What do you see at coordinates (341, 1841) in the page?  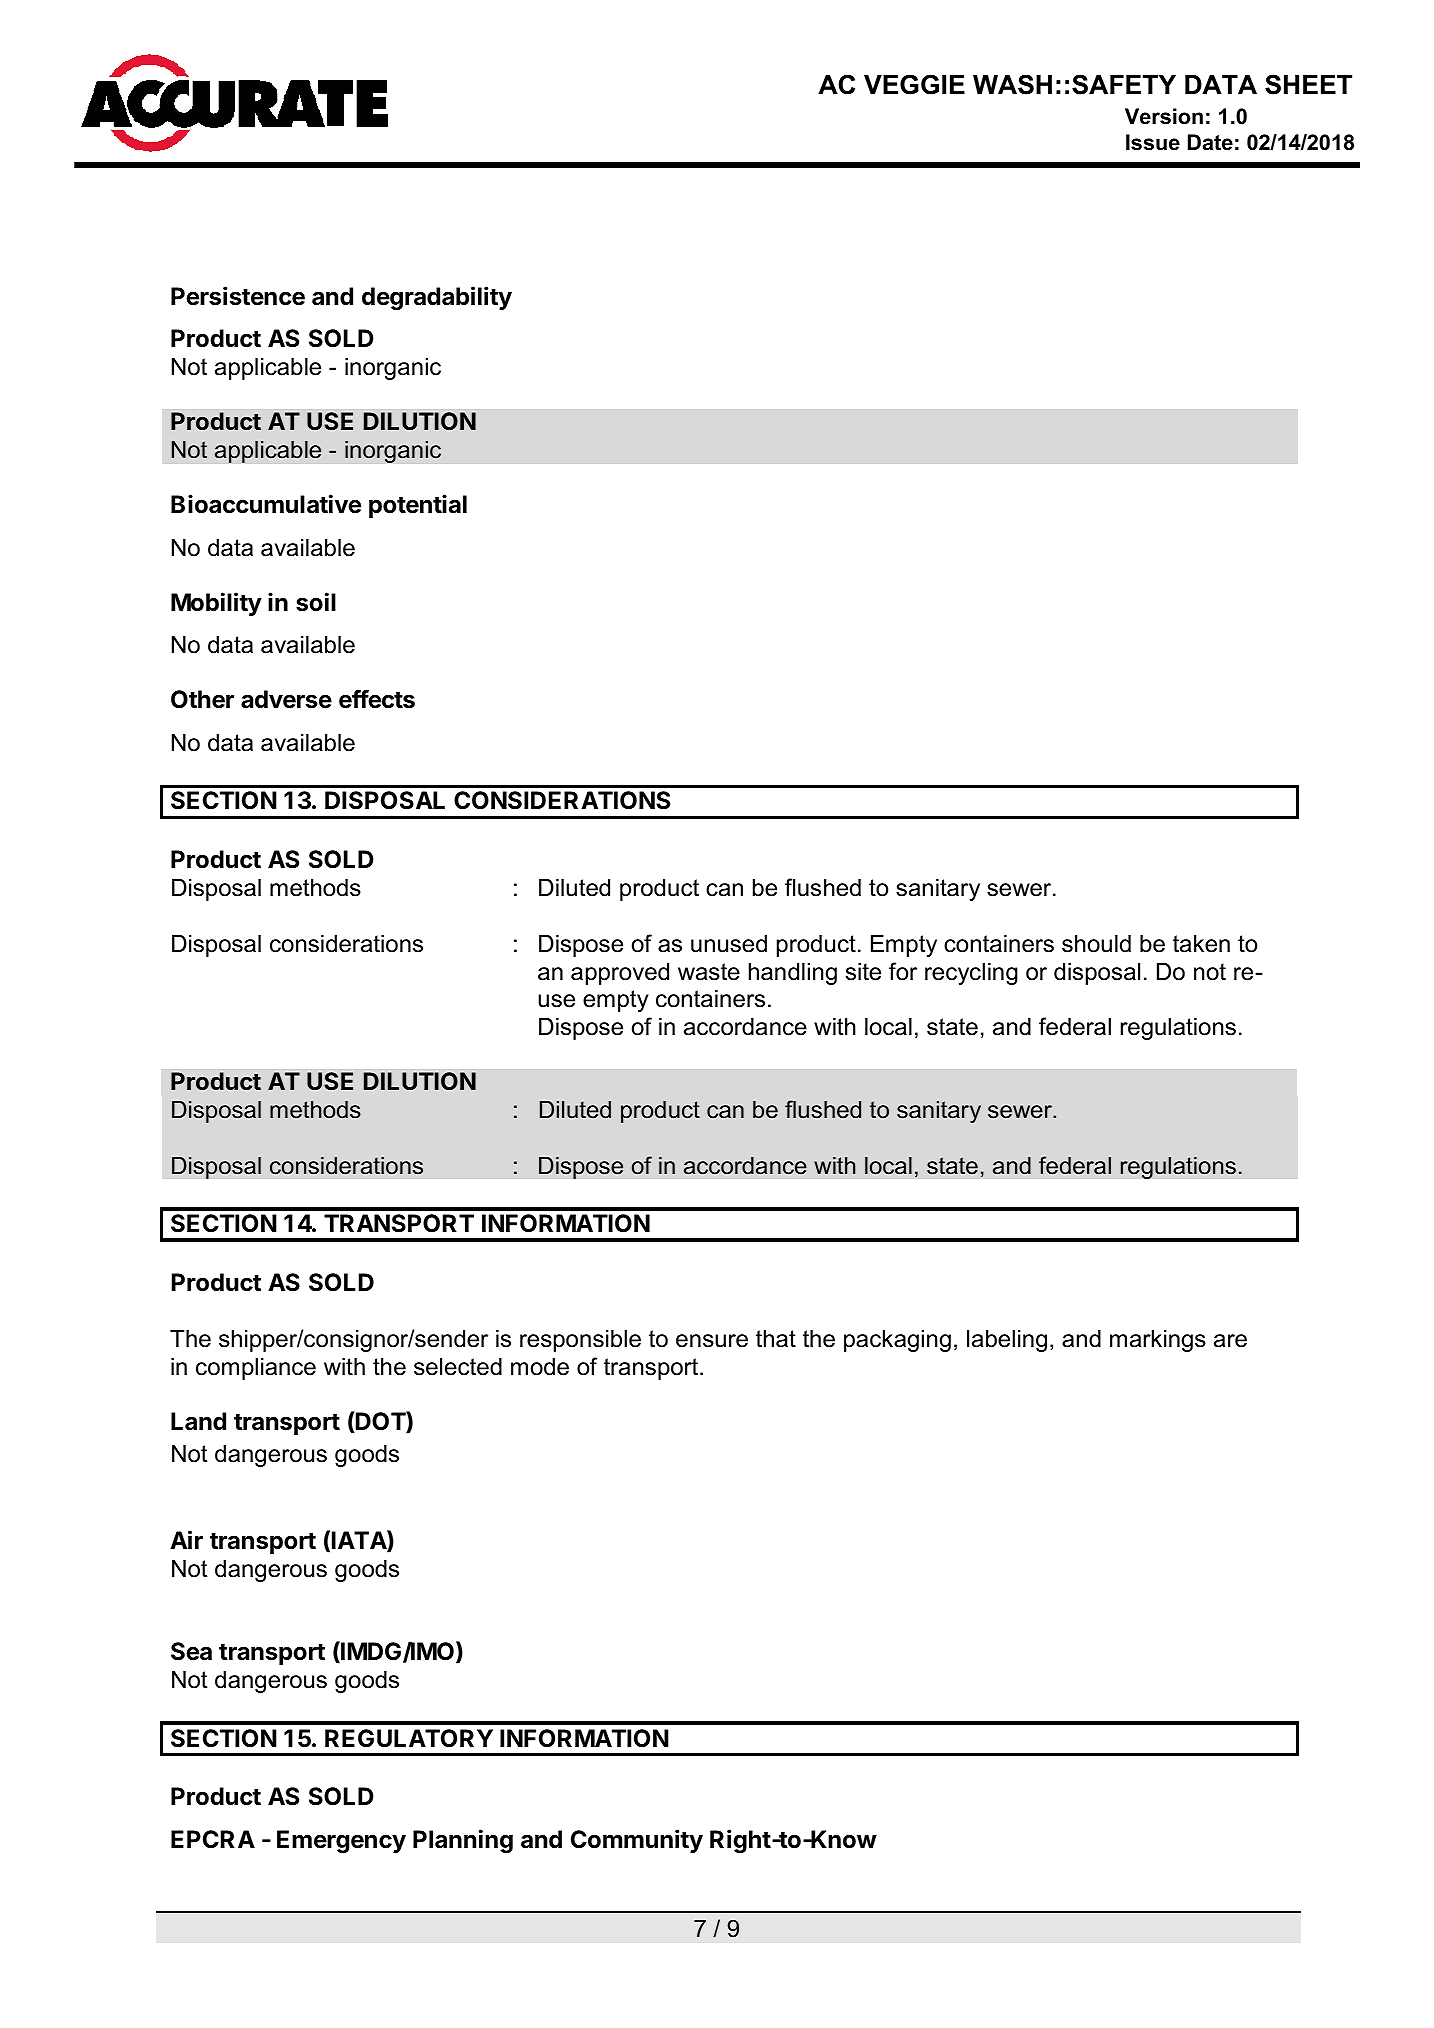 I see `Emergency` at bounding box center [341, 1841].
